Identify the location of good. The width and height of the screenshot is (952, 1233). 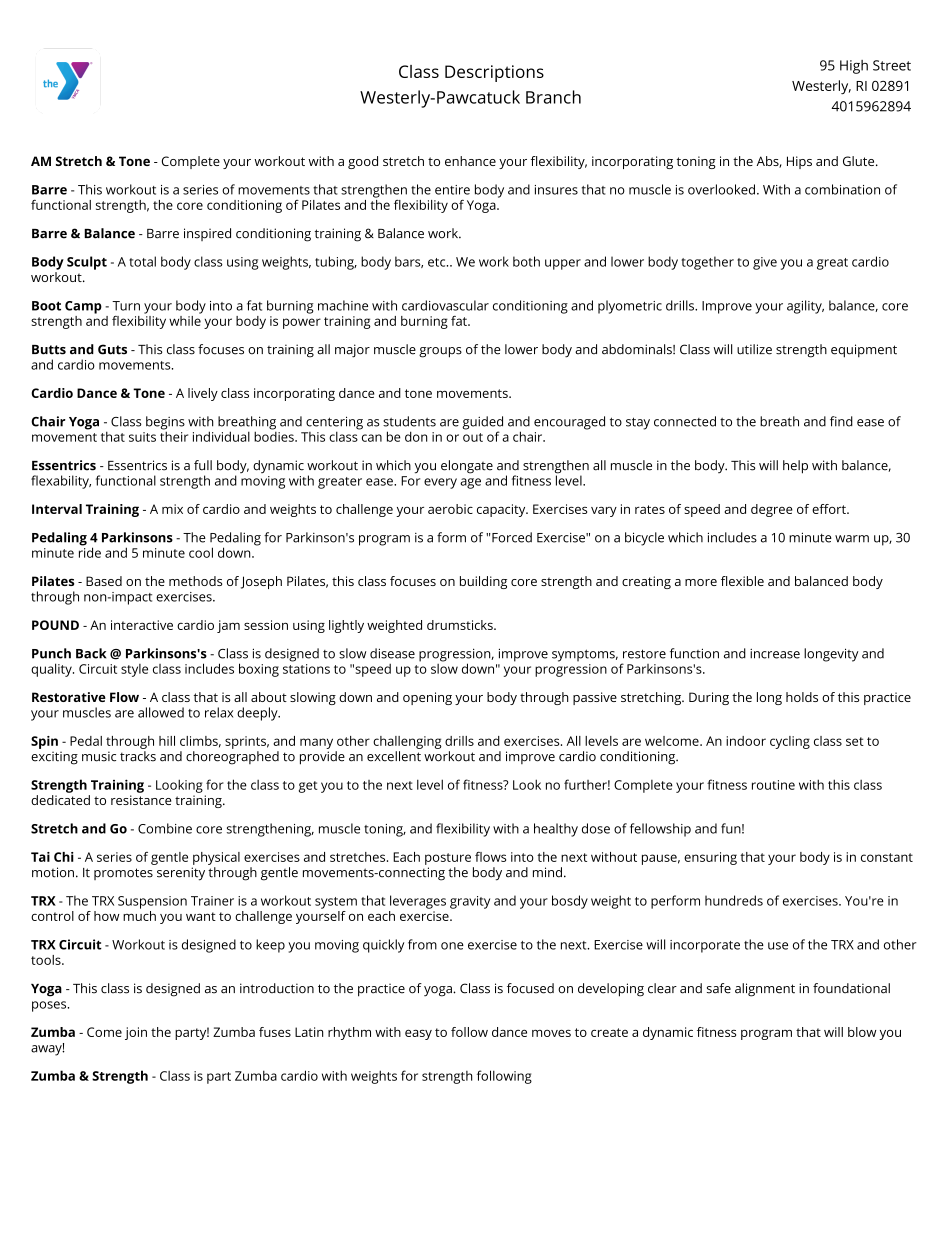
(363, 162).
